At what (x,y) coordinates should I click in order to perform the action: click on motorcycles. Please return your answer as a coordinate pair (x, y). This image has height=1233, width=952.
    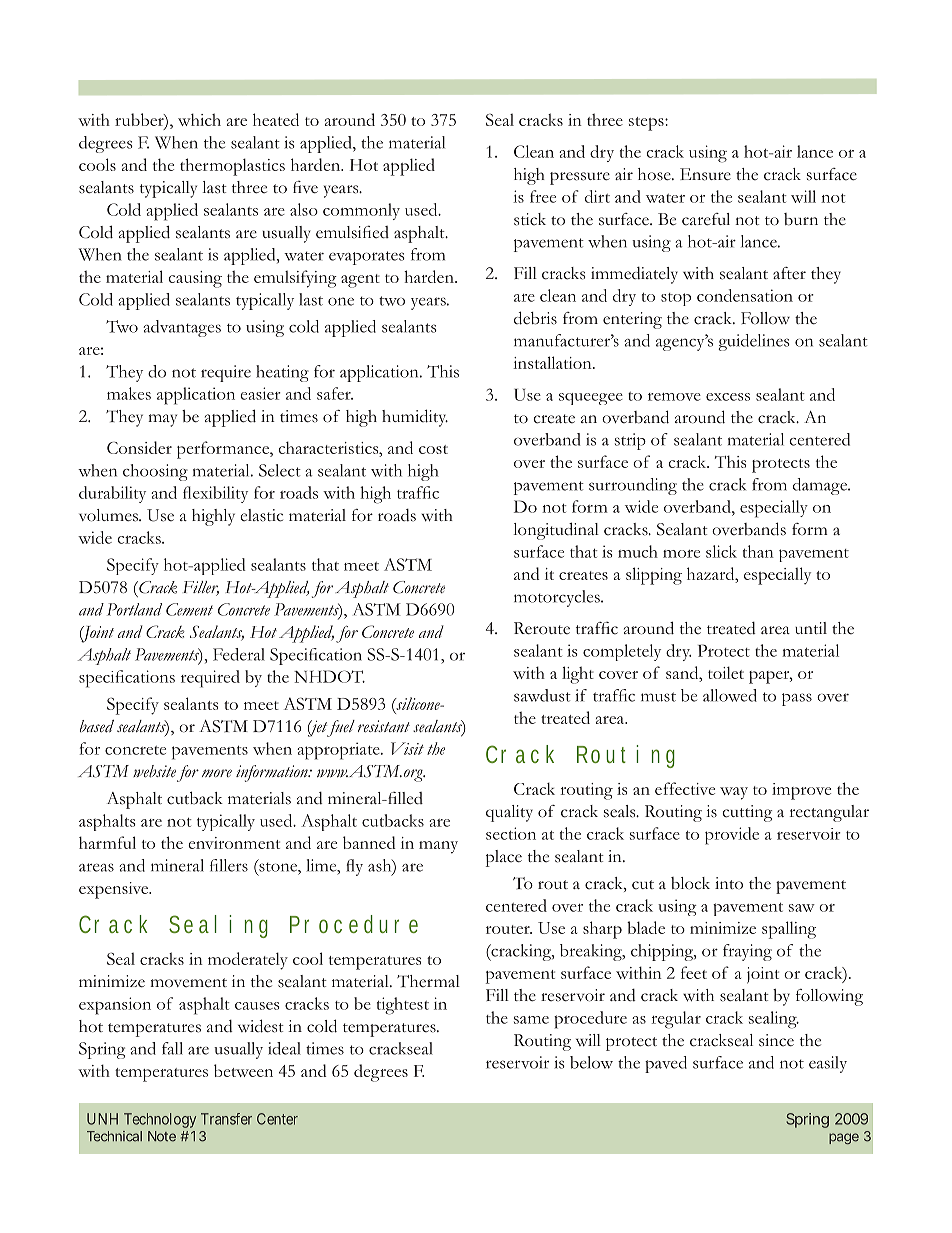
    Looking at the image, I should click on (558, 598).
